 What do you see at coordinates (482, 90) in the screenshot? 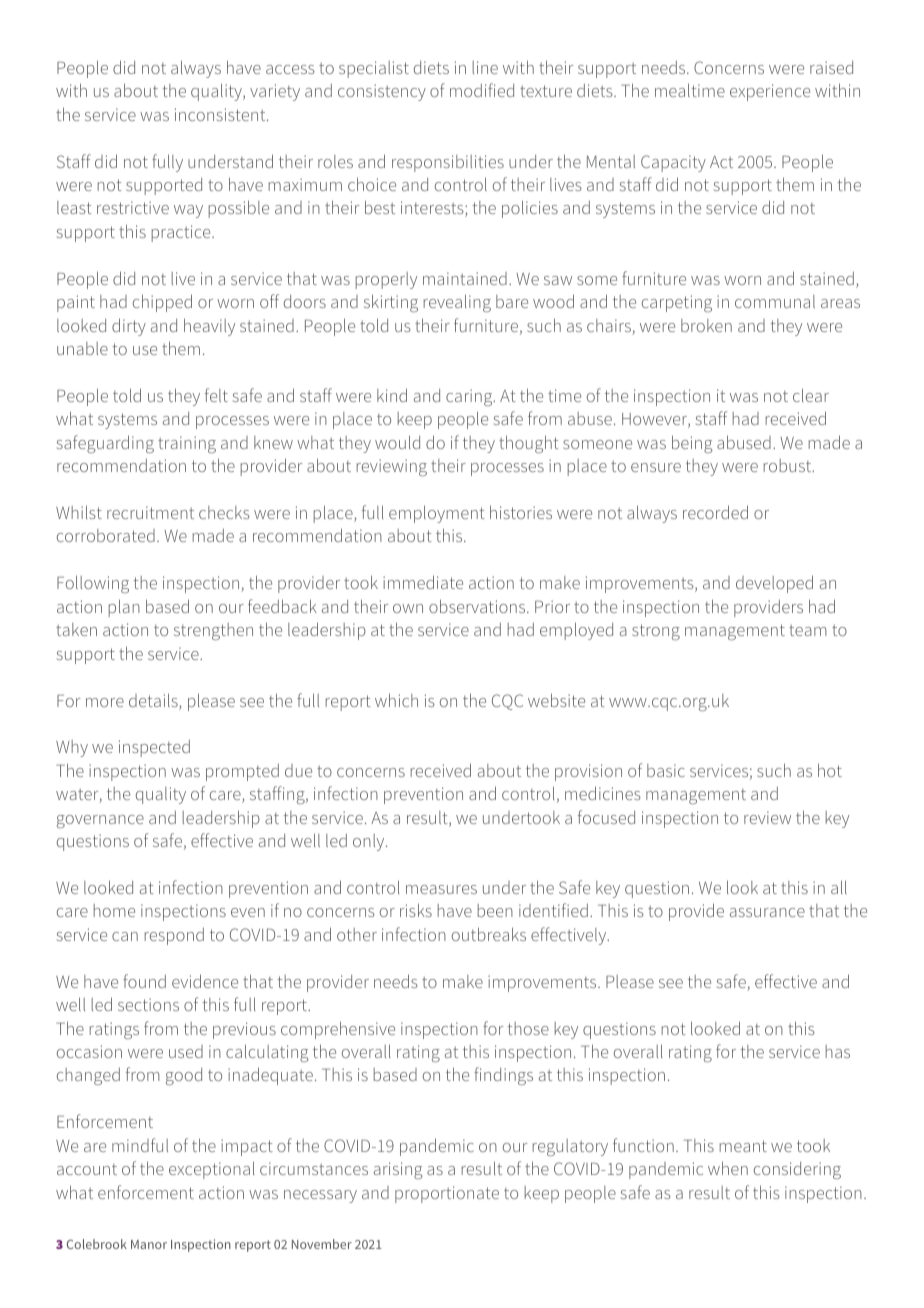
I see `modified` at bounding box center [482, 90].
